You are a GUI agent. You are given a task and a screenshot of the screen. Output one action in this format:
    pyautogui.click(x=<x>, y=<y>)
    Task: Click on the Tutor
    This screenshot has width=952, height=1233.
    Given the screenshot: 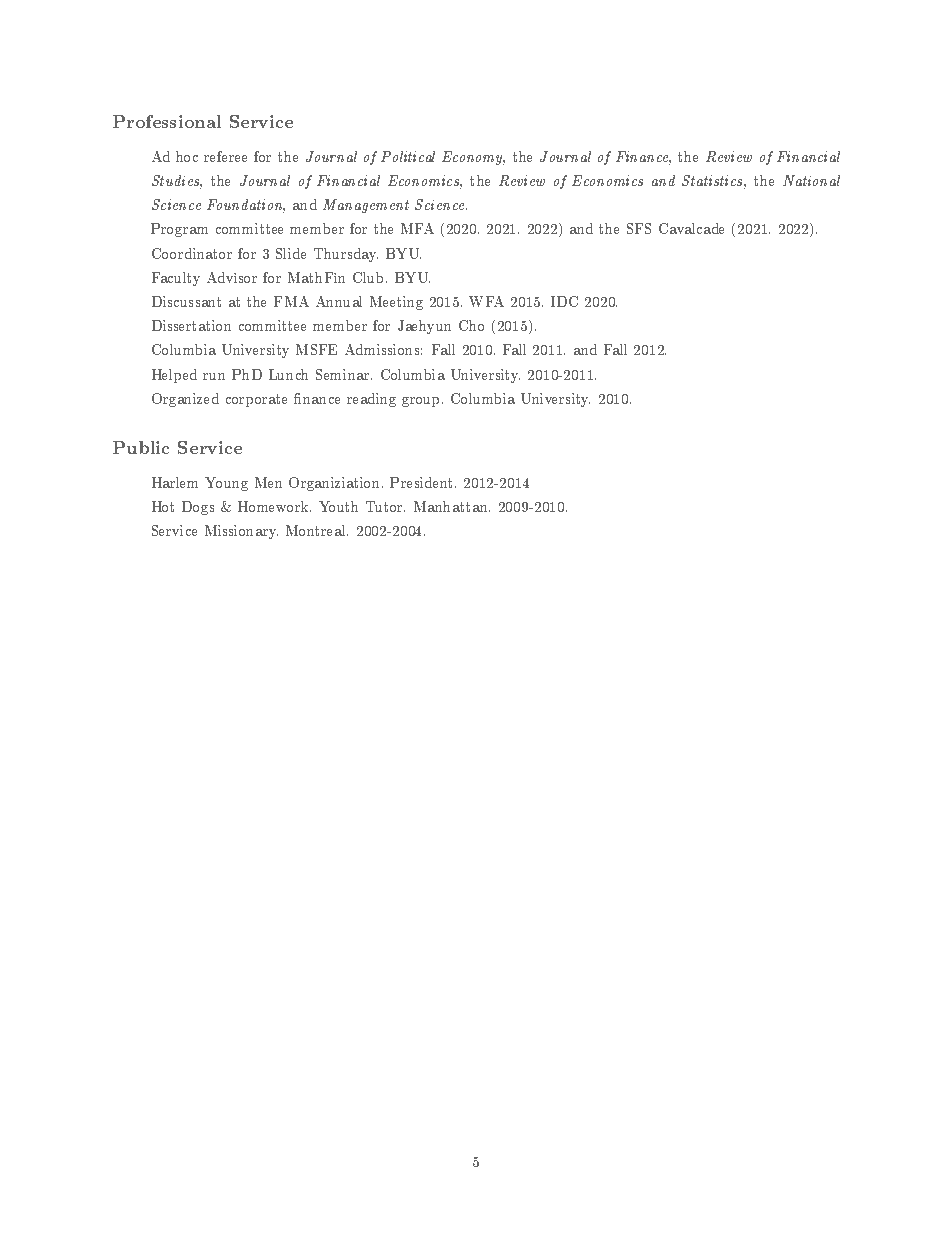 What is the action you would take?
    pyautogui.click(x=385, y=508)
